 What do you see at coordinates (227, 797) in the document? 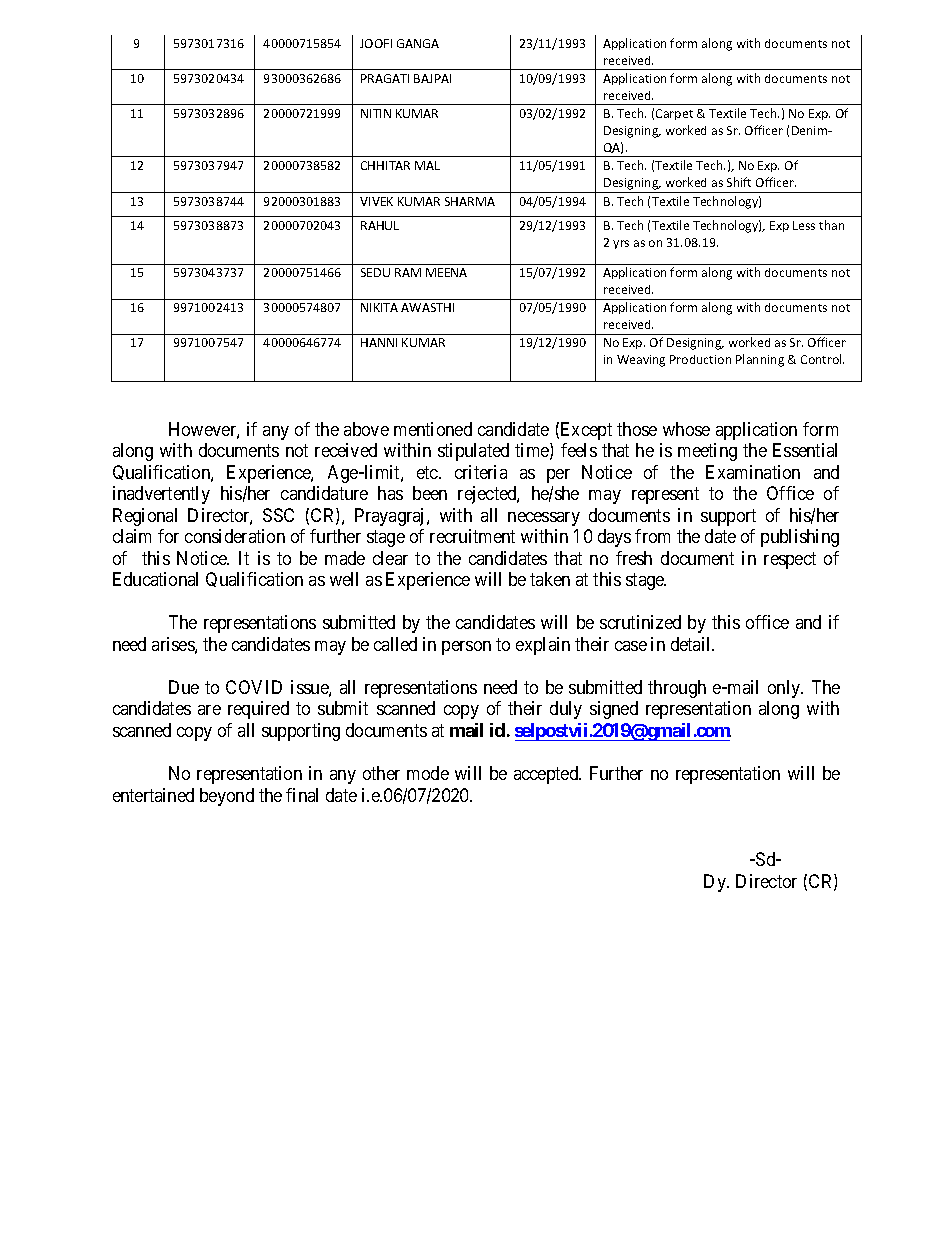
I see `beyond` at bounding box center [227, 797].
